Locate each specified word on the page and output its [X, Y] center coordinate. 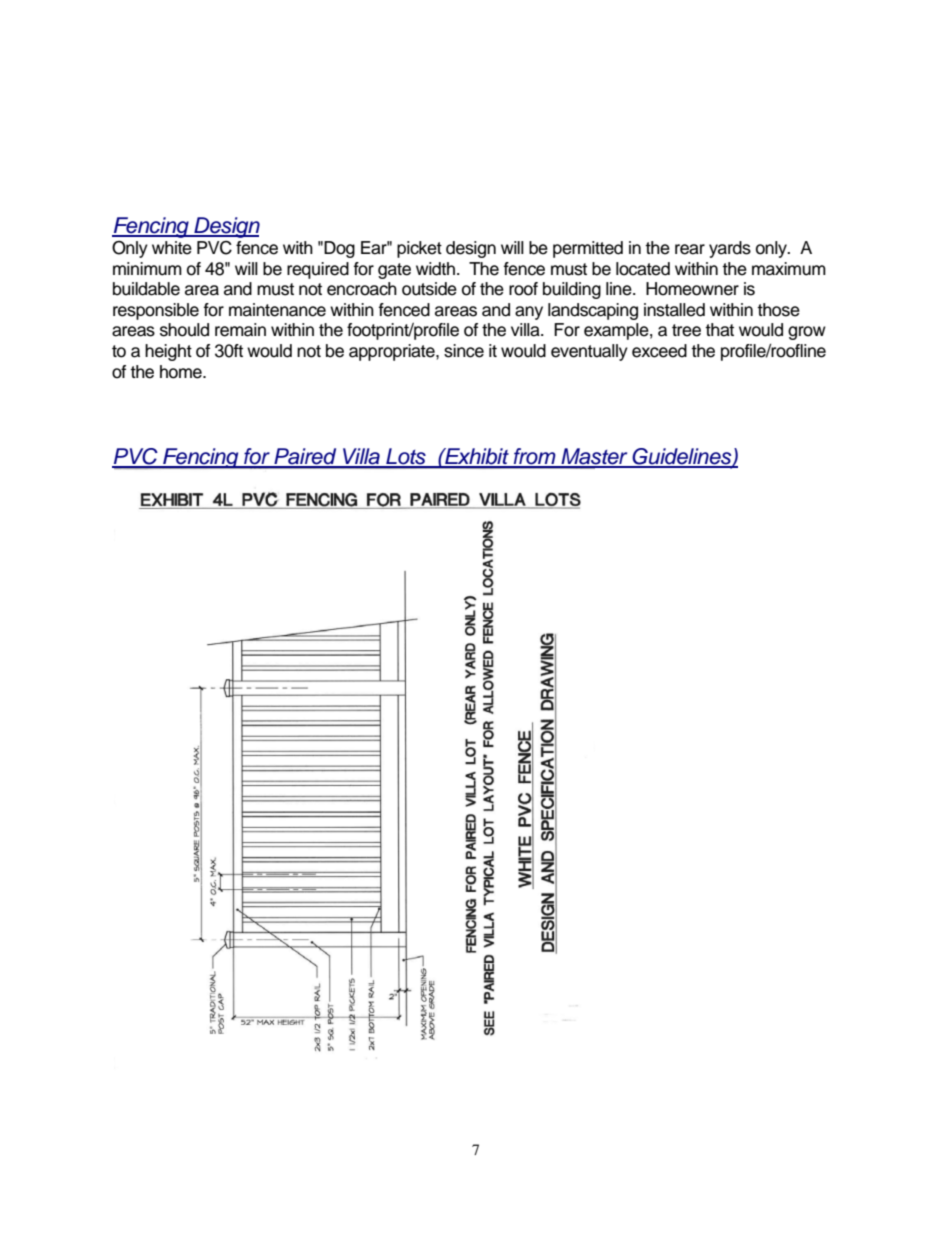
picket [419, 249]
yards [730, 249]
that [719, 330]
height [168, 352]
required [318, 270]
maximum [789, 269]
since [464, 351]
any [529, 313]
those [778, 310]
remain [240, 330]
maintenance [277, 310]
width [435, 269]
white [172, 248]
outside [429, 289]
